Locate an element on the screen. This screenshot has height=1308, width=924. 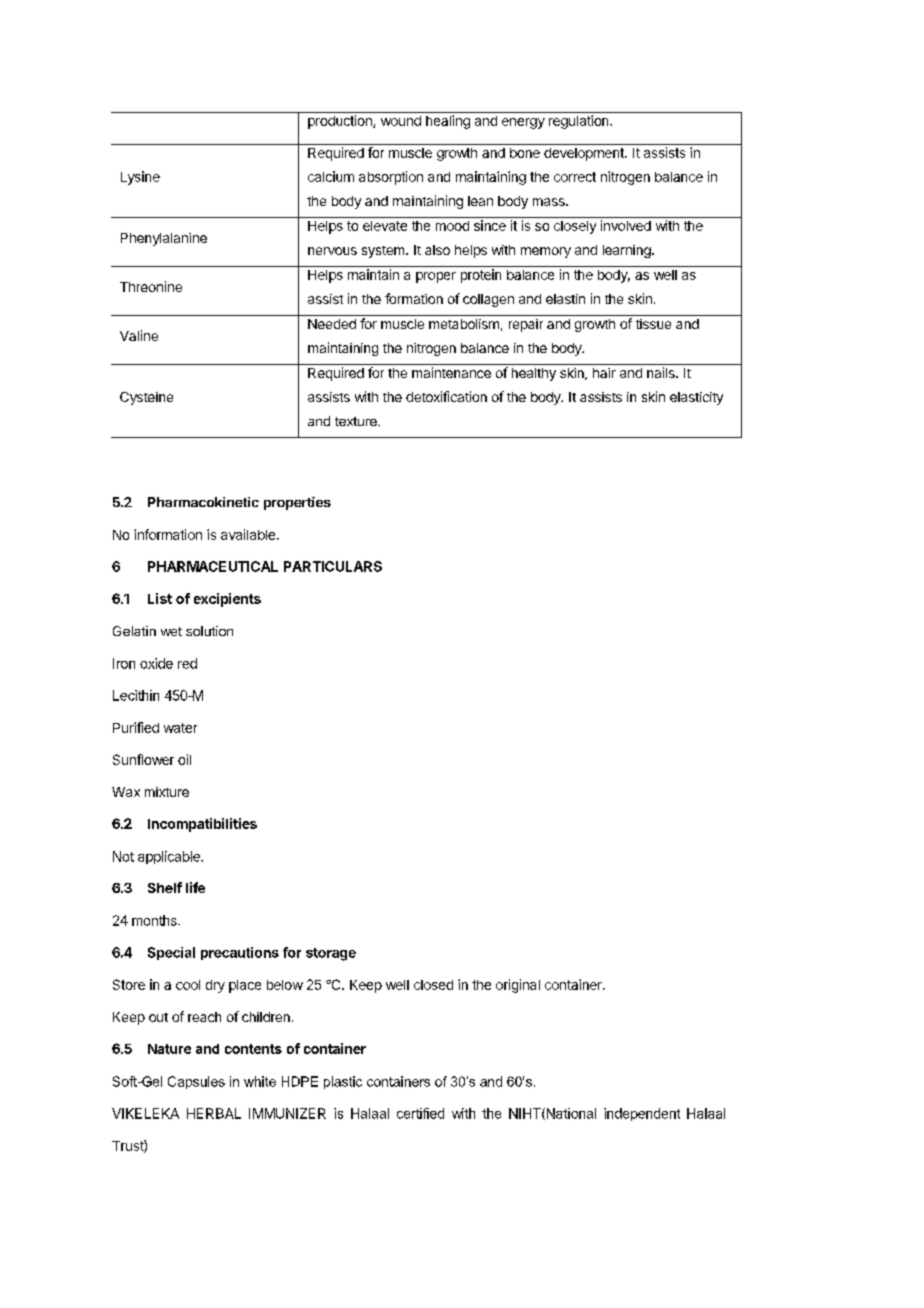
Capsules is located at coordinates (196, 1082).
